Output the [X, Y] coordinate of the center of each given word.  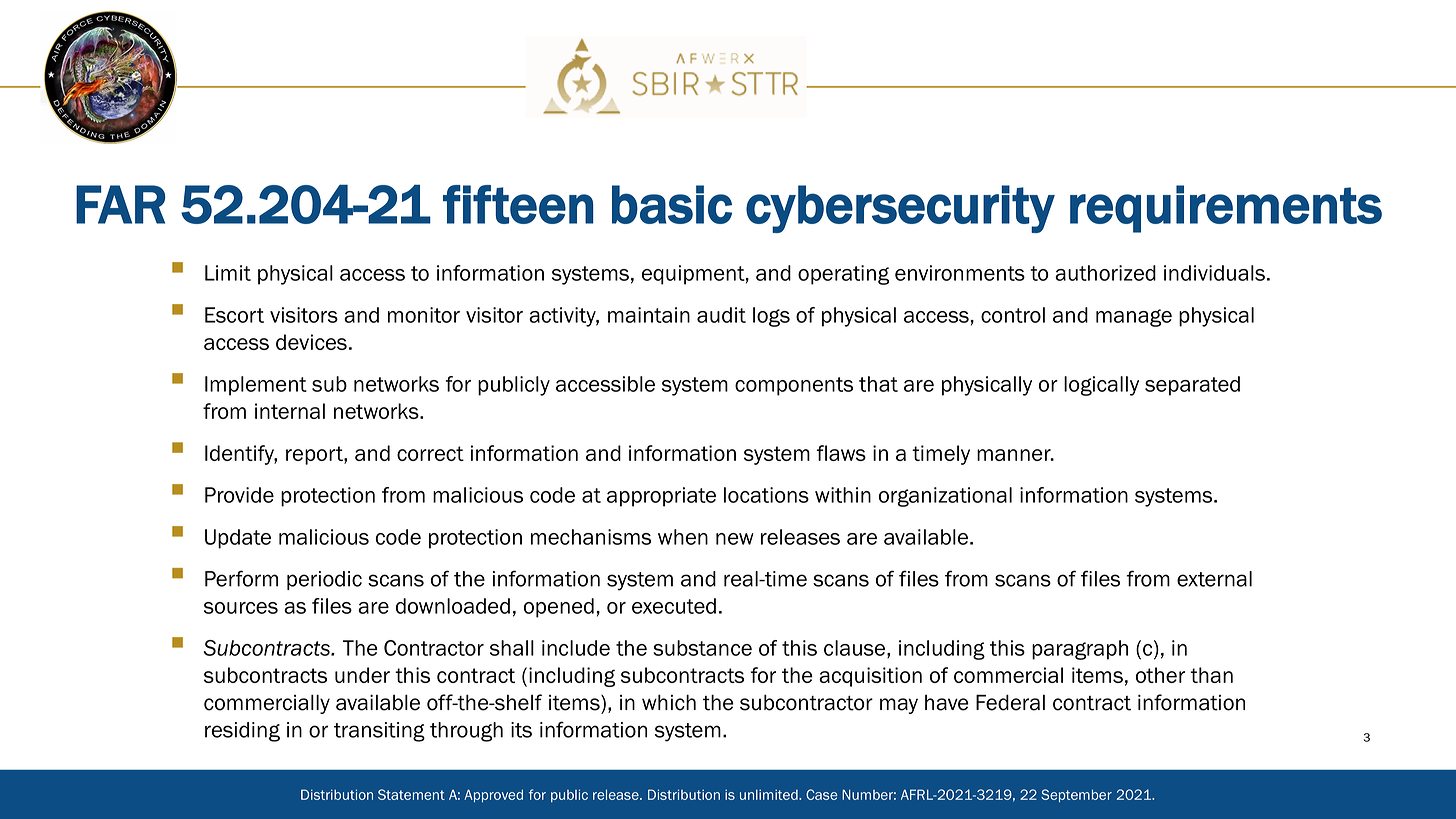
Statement [411, 794]
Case [821, 794]
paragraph [1080, 650]
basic [672, 204]
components [794, 386]
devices [311, 342]
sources [241, 608]
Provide [239, 495]
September [1076, 795]
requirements [1226, 209]
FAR [120, 204]
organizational [945, 497]
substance [702, 648]
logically [1101, 386]
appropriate [661, 497]
